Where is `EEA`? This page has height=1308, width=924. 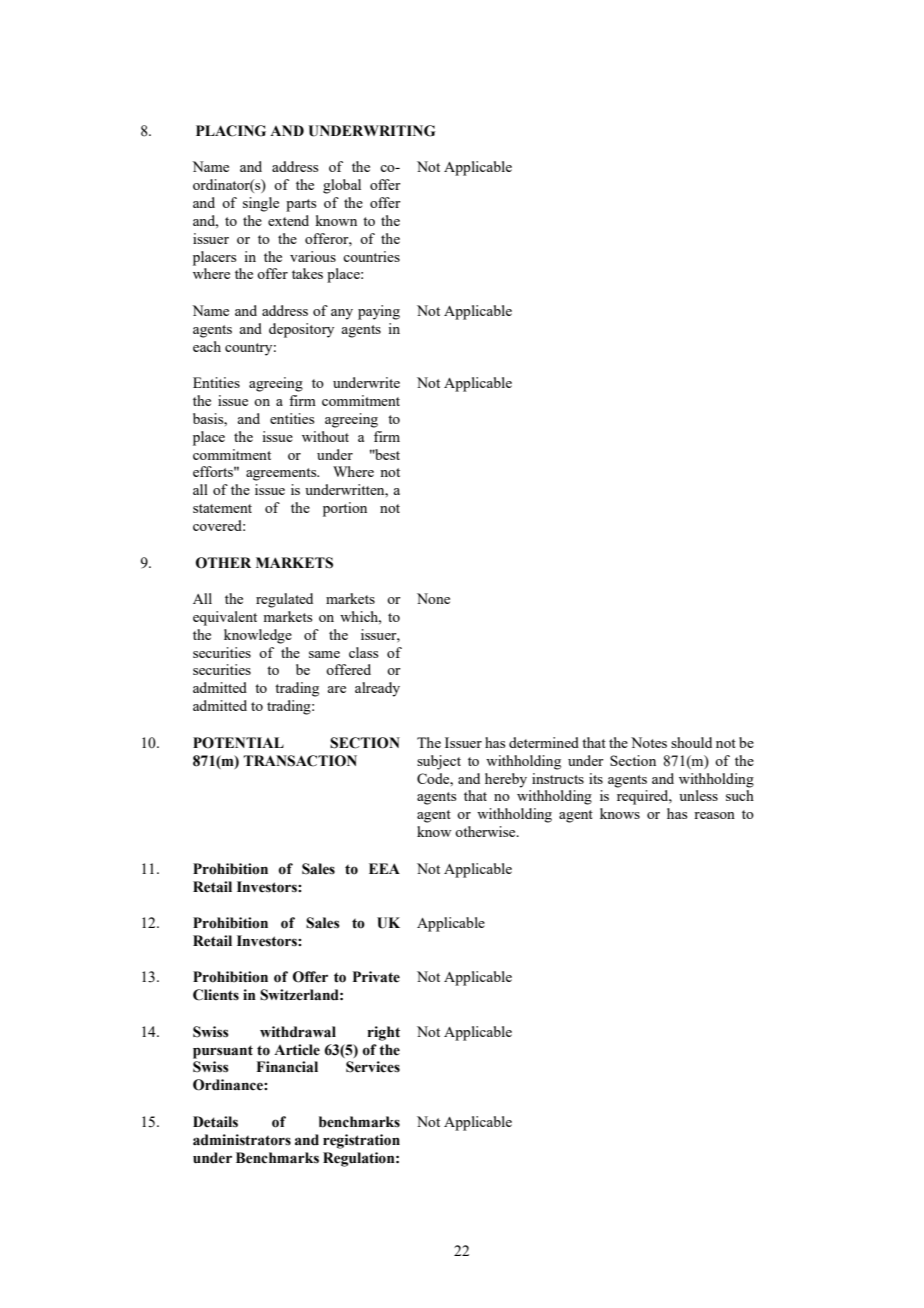
EEA is located at coordinates (384, 868).
